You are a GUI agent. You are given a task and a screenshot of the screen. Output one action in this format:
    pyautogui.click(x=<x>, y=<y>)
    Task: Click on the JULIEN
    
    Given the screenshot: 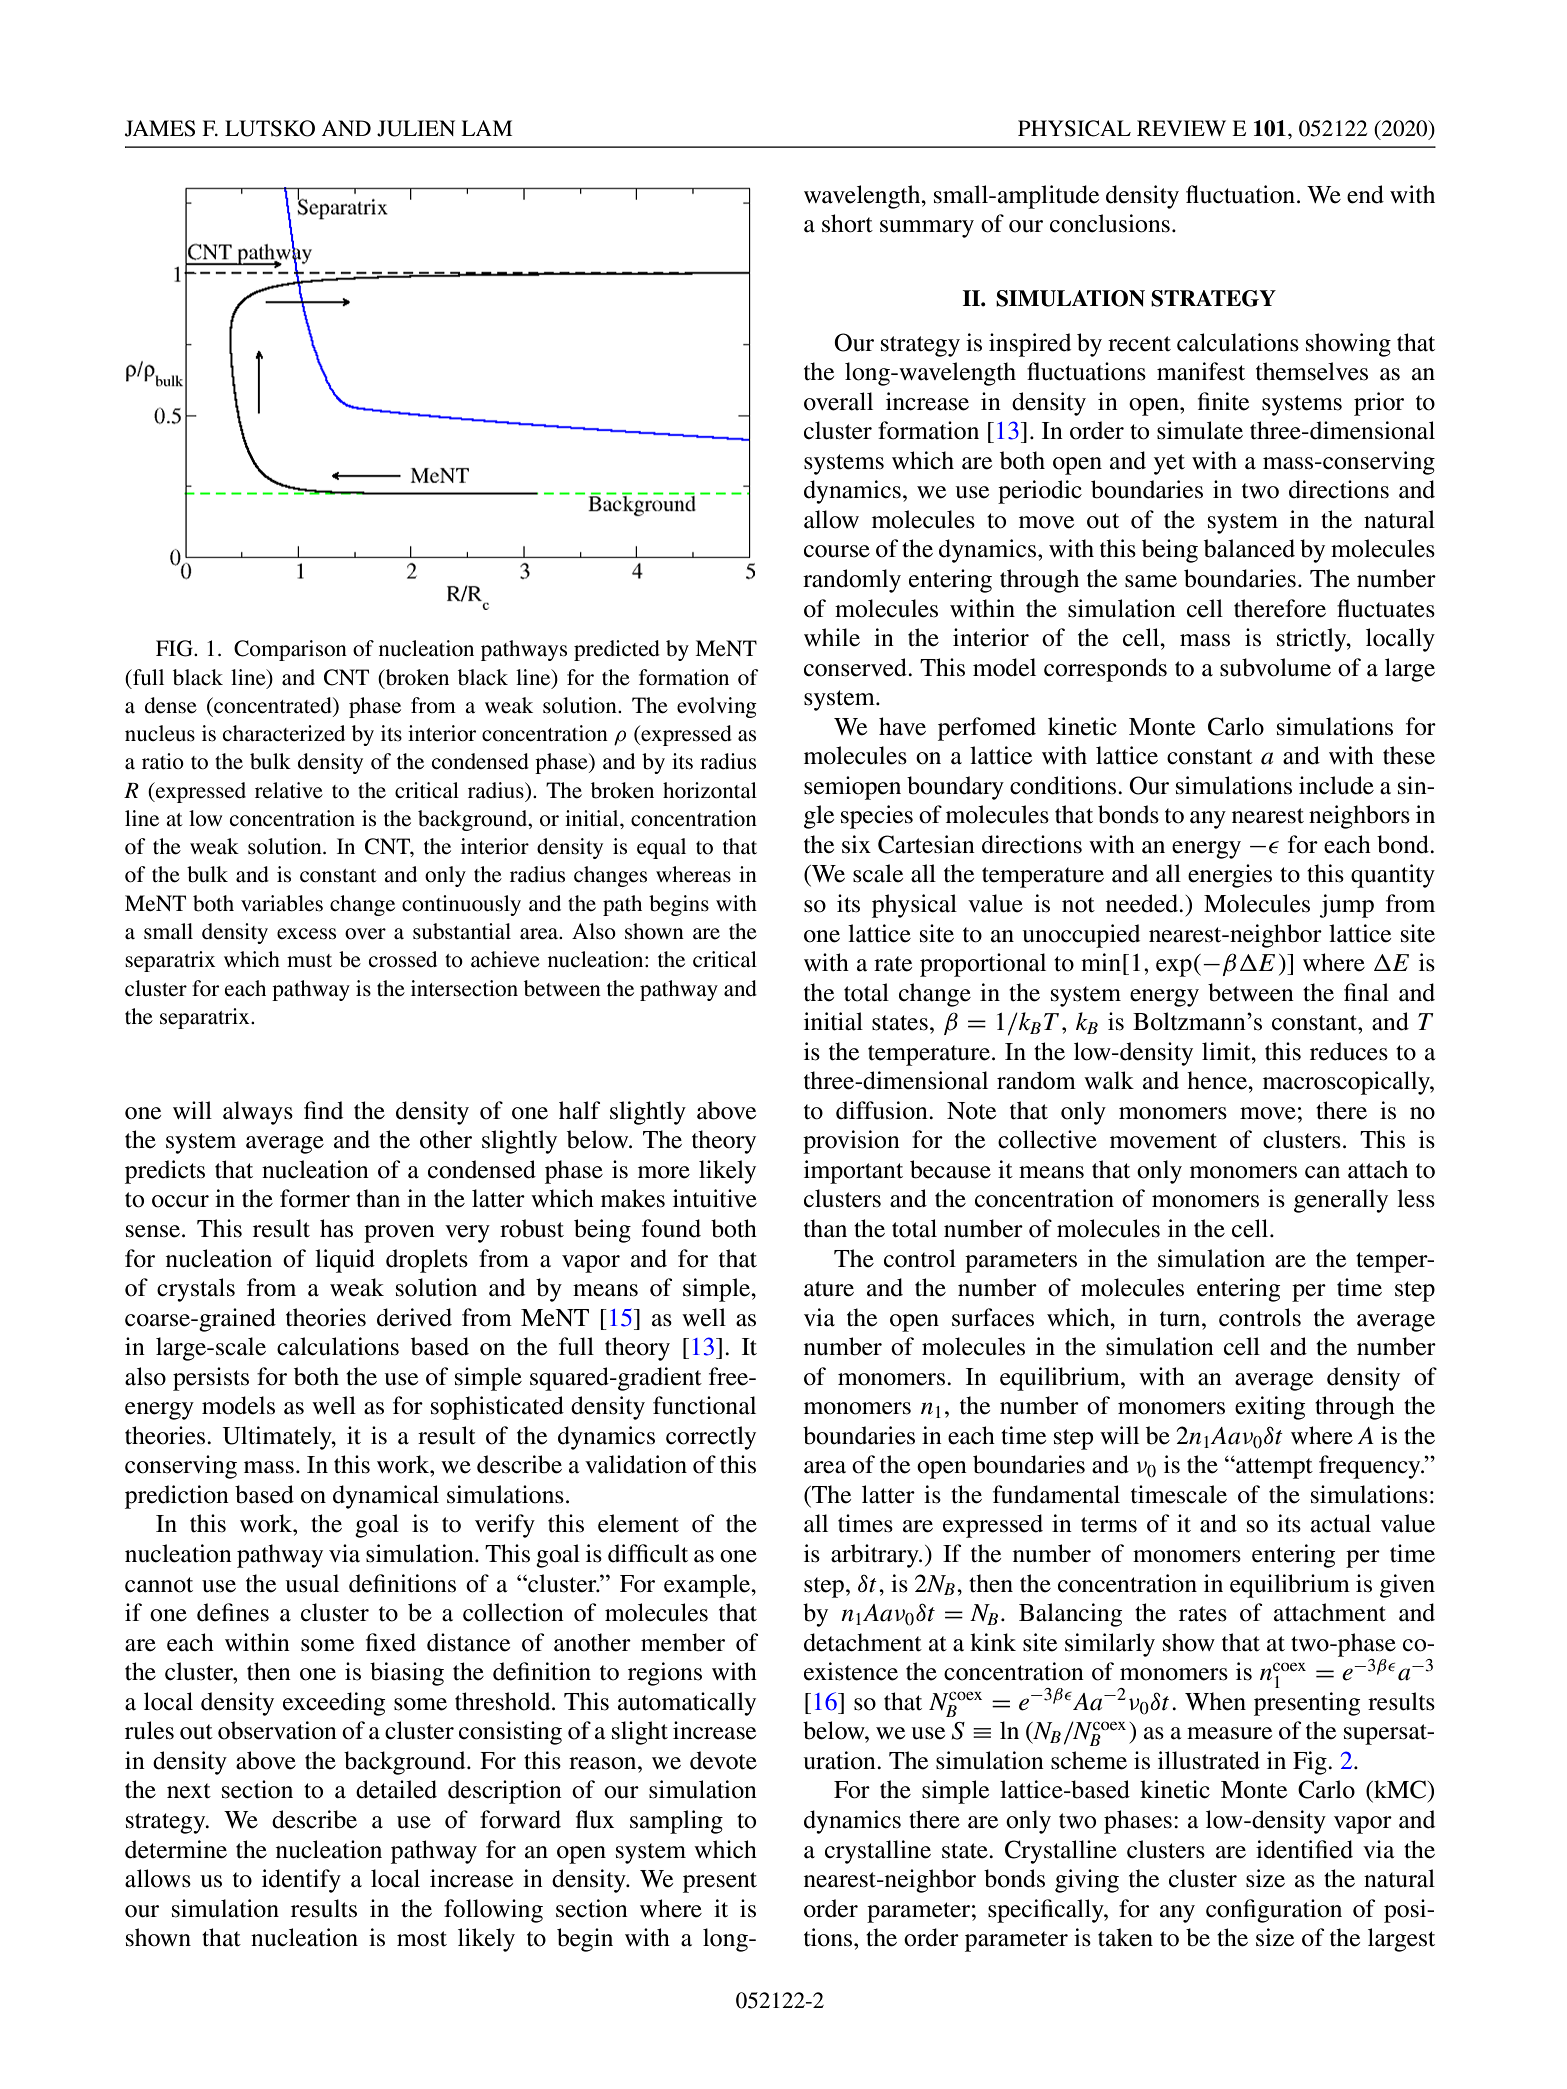 What is the action you would take?
    pyautogui.click(x=416, y=128)
